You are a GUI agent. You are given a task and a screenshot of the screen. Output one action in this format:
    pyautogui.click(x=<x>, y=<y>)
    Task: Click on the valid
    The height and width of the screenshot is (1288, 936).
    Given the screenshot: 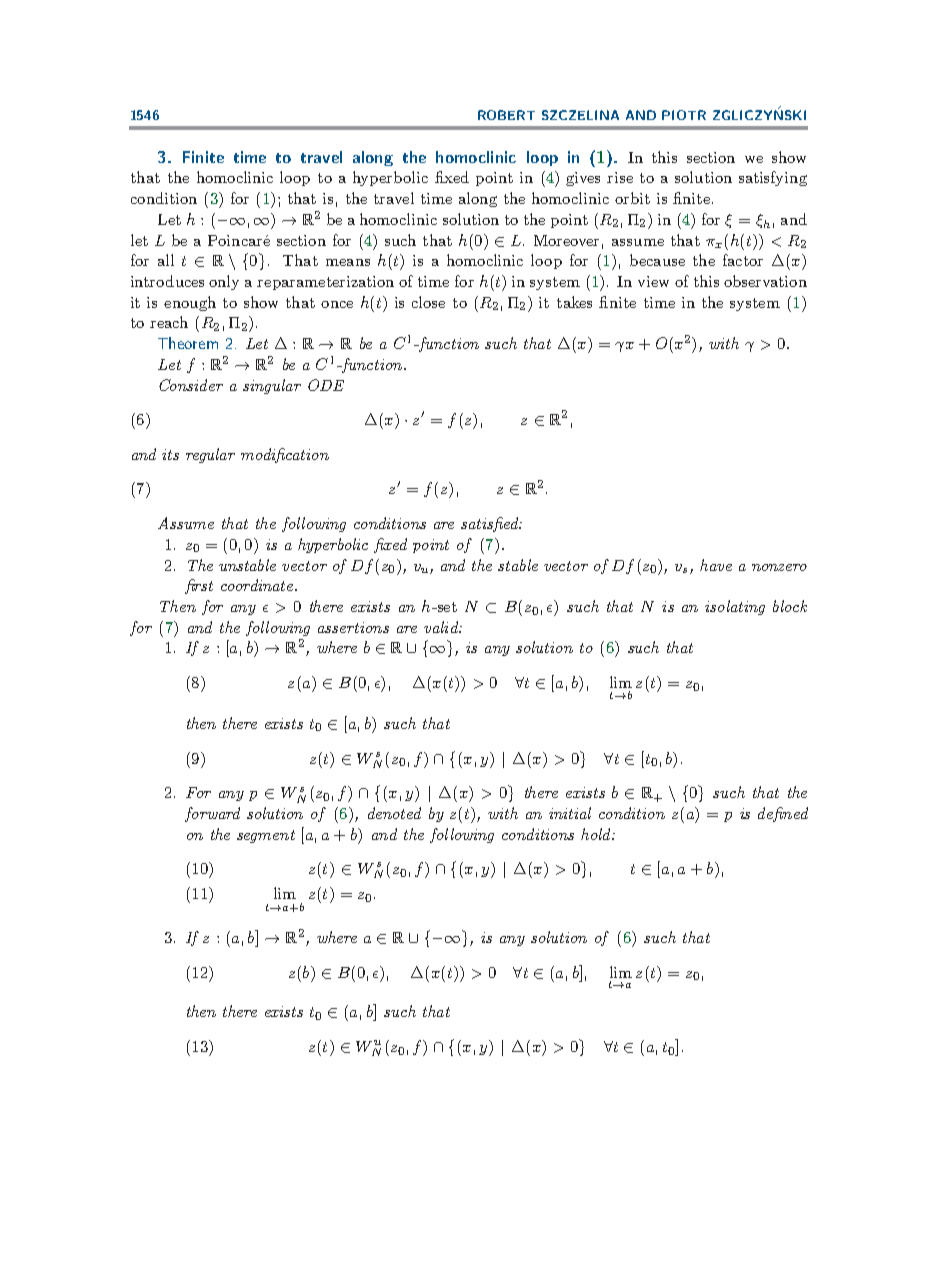 What is the action you would take?
    pyautogui.click(x=442, y=627)
